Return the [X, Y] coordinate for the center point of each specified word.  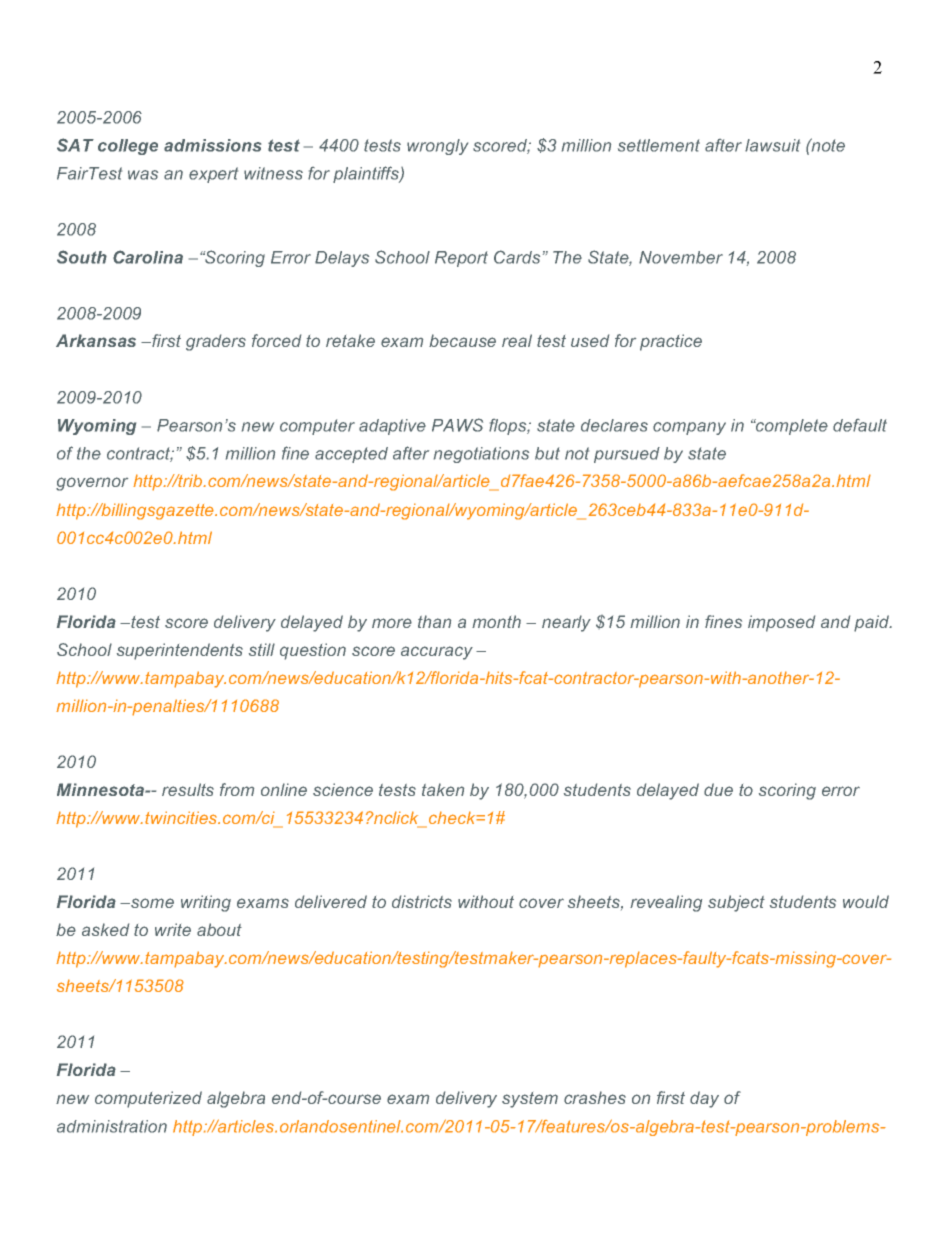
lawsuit [772, 145]
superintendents [180, 651]
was [143, 175]
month [496, 621]
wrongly [437, 147]
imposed [781, 623]
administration [112, 1126]
